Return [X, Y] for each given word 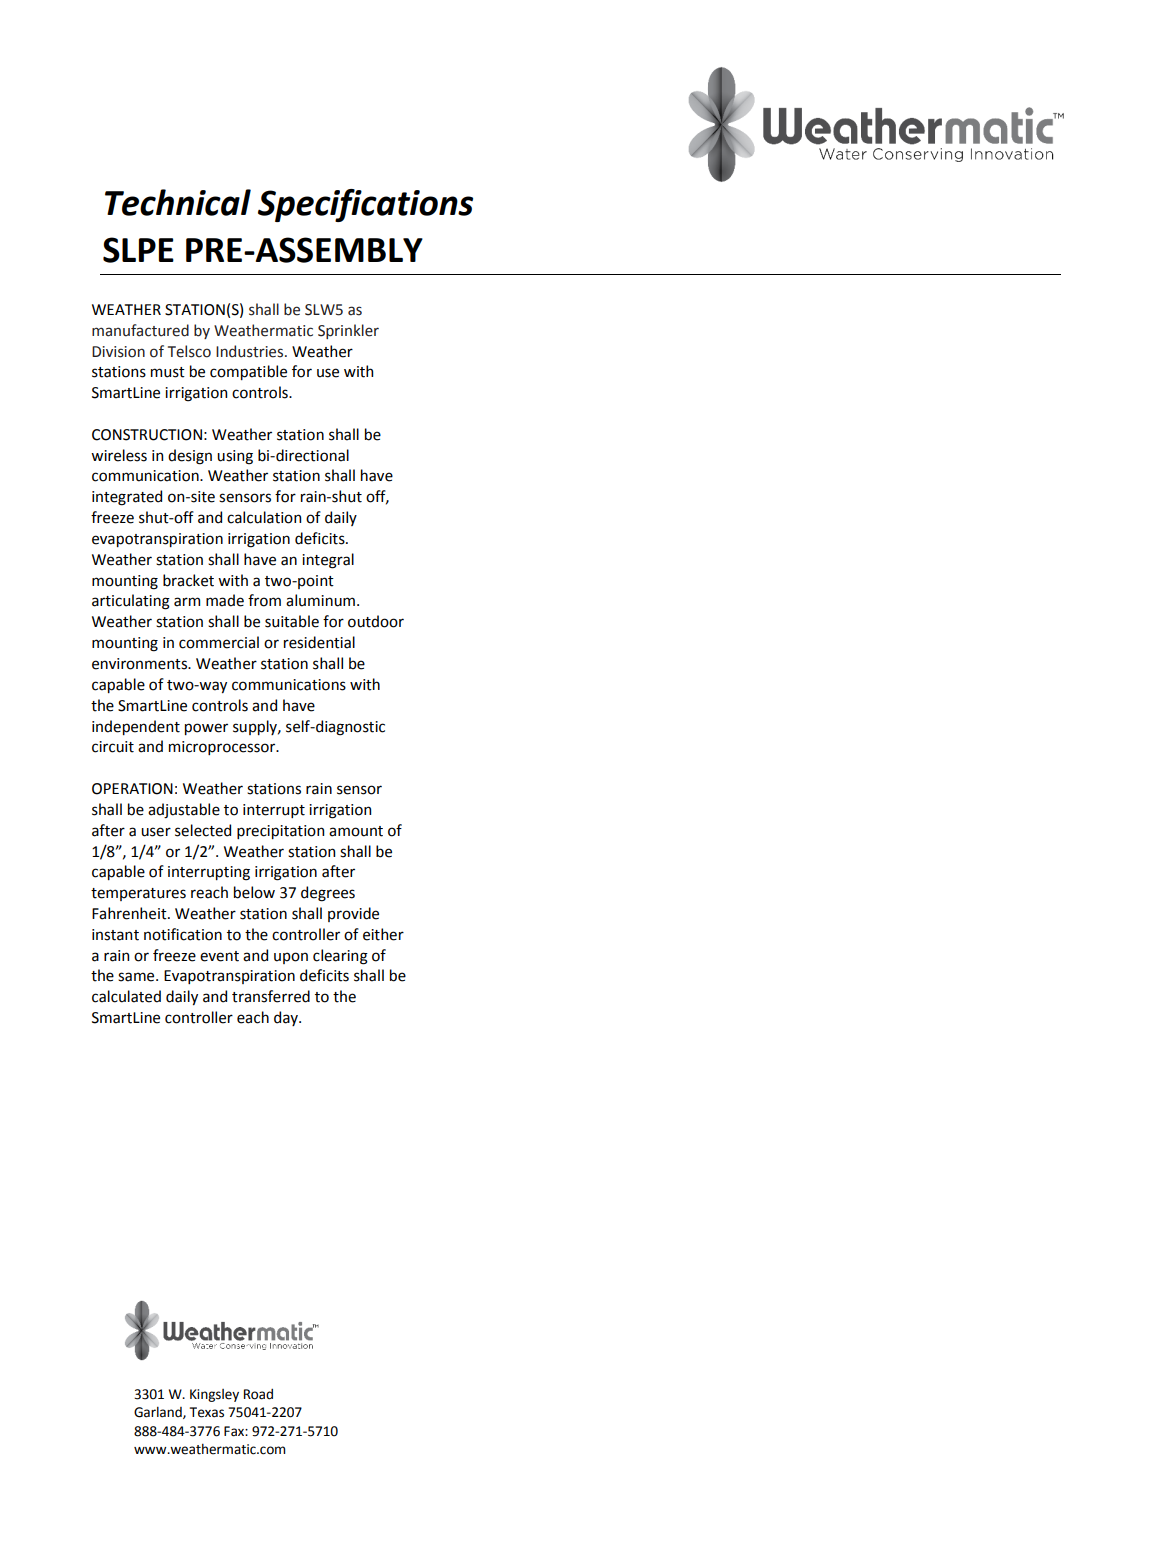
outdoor [376, 621]
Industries [251, 351]
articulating [131, 602]
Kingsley [214, 1395]
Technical [178, 202]
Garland [159, 1413]
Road [258, 1394]
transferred [271, 996]
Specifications [365, 205]
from [264, 600]
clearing [340, 957]
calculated [126, 996]
